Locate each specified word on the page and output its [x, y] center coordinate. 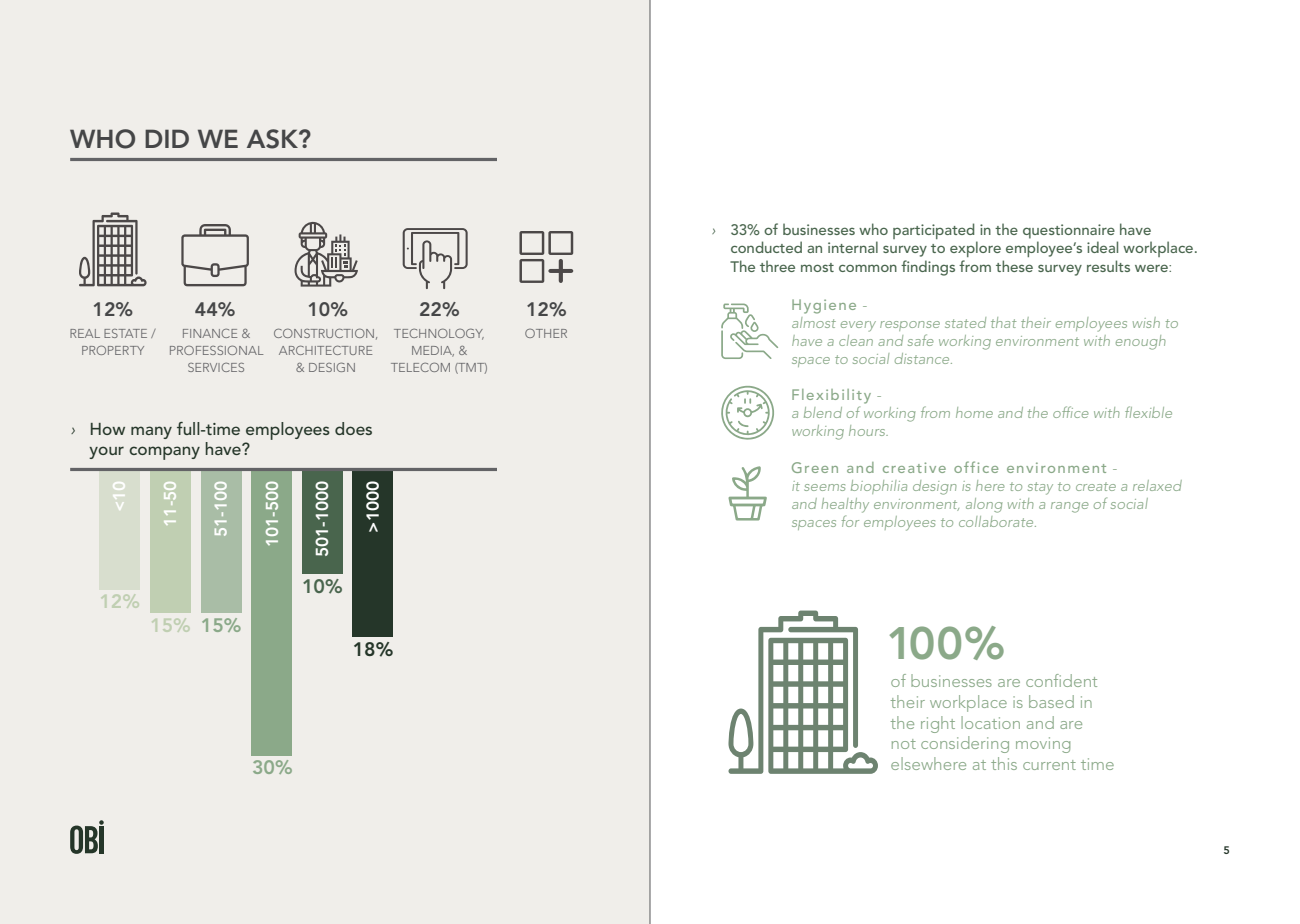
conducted [766, 247]
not [904, 744]
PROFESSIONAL [216, 350]
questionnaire [1069, 231]
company [164, 453]
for [850, 521]
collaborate [997, 521]
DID [167, 138]
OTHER [546, 333]
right [938, 724]
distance [923, 358]
